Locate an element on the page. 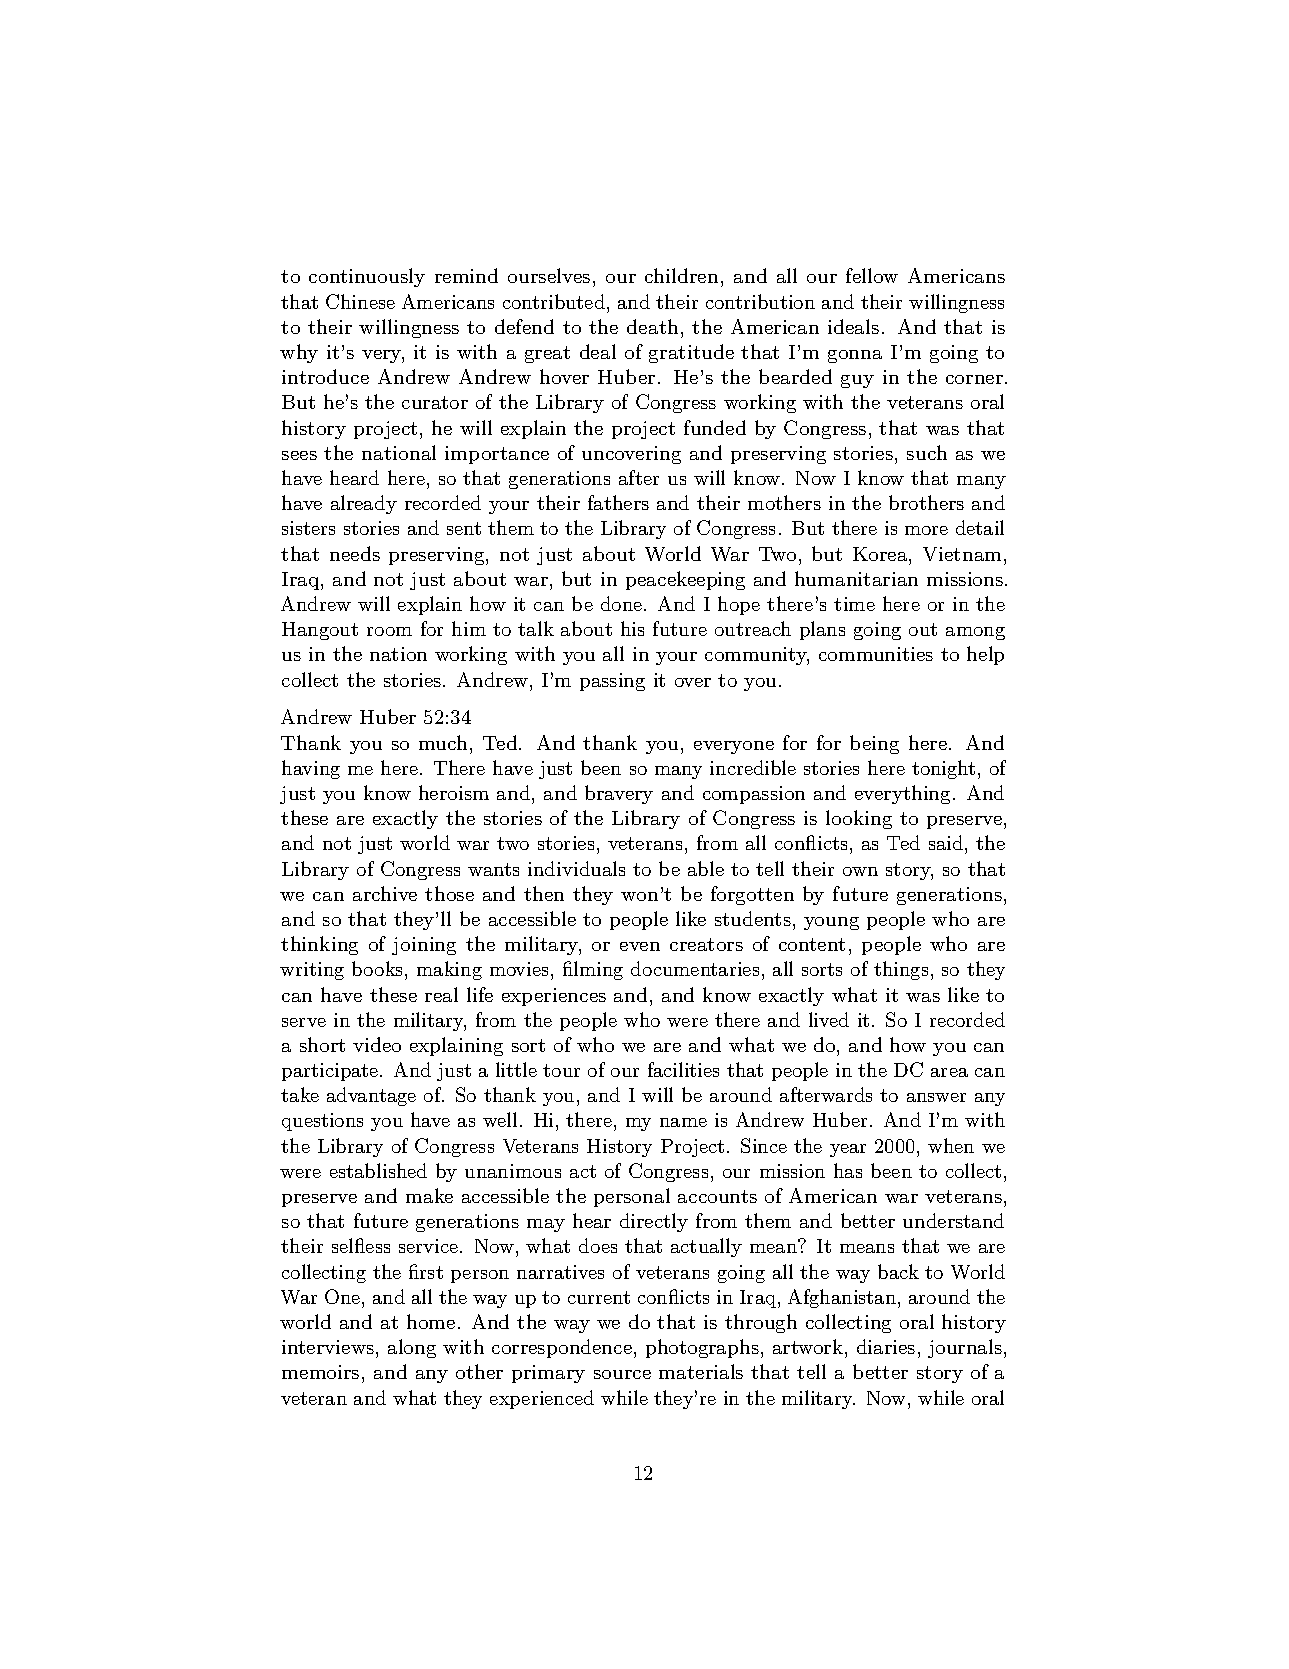  able is located at coordinates (706, 868).
